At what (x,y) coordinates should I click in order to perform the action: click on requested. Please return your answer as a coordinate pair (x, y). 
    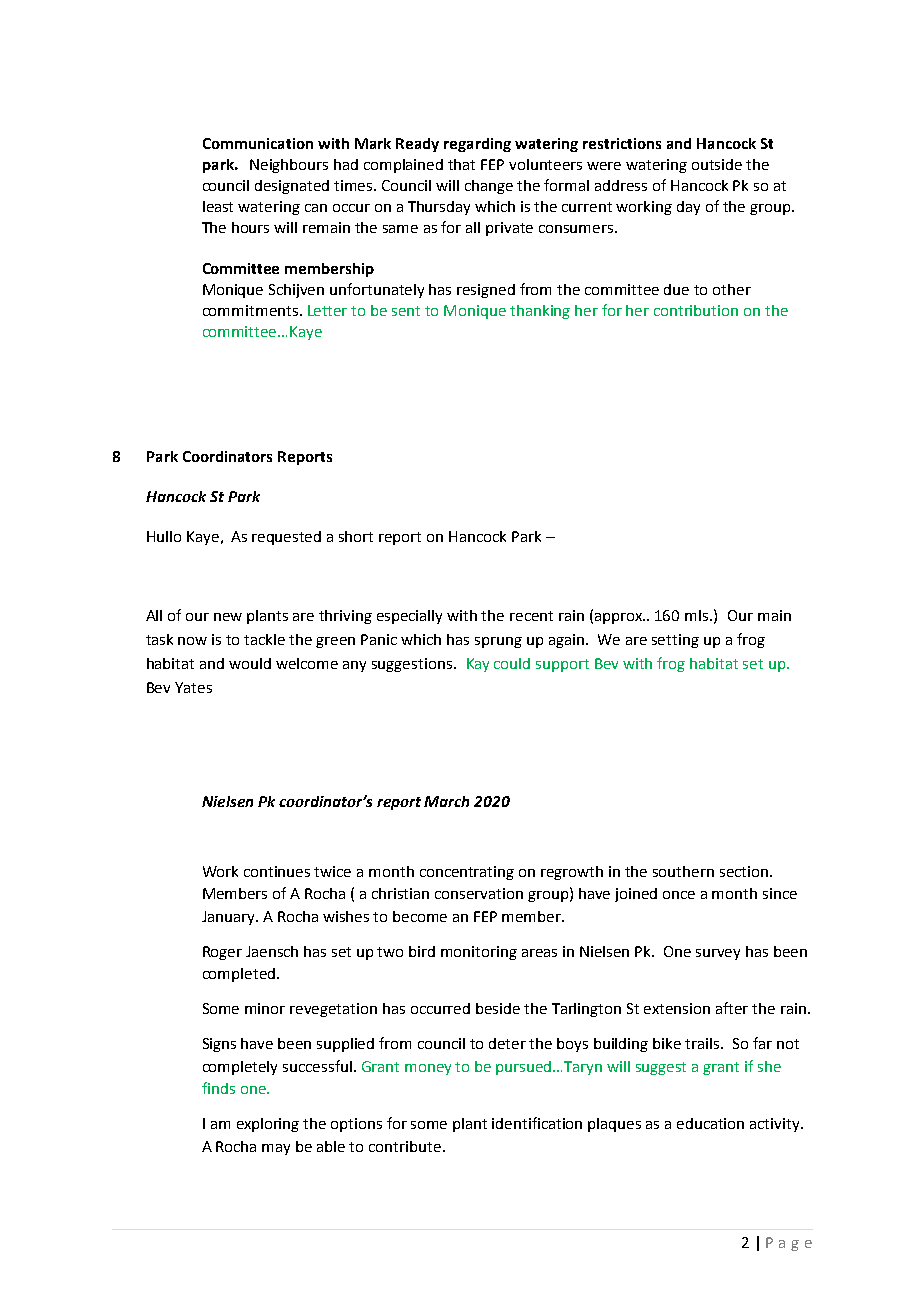
    Looking at the image, I should click on (286, 538).
